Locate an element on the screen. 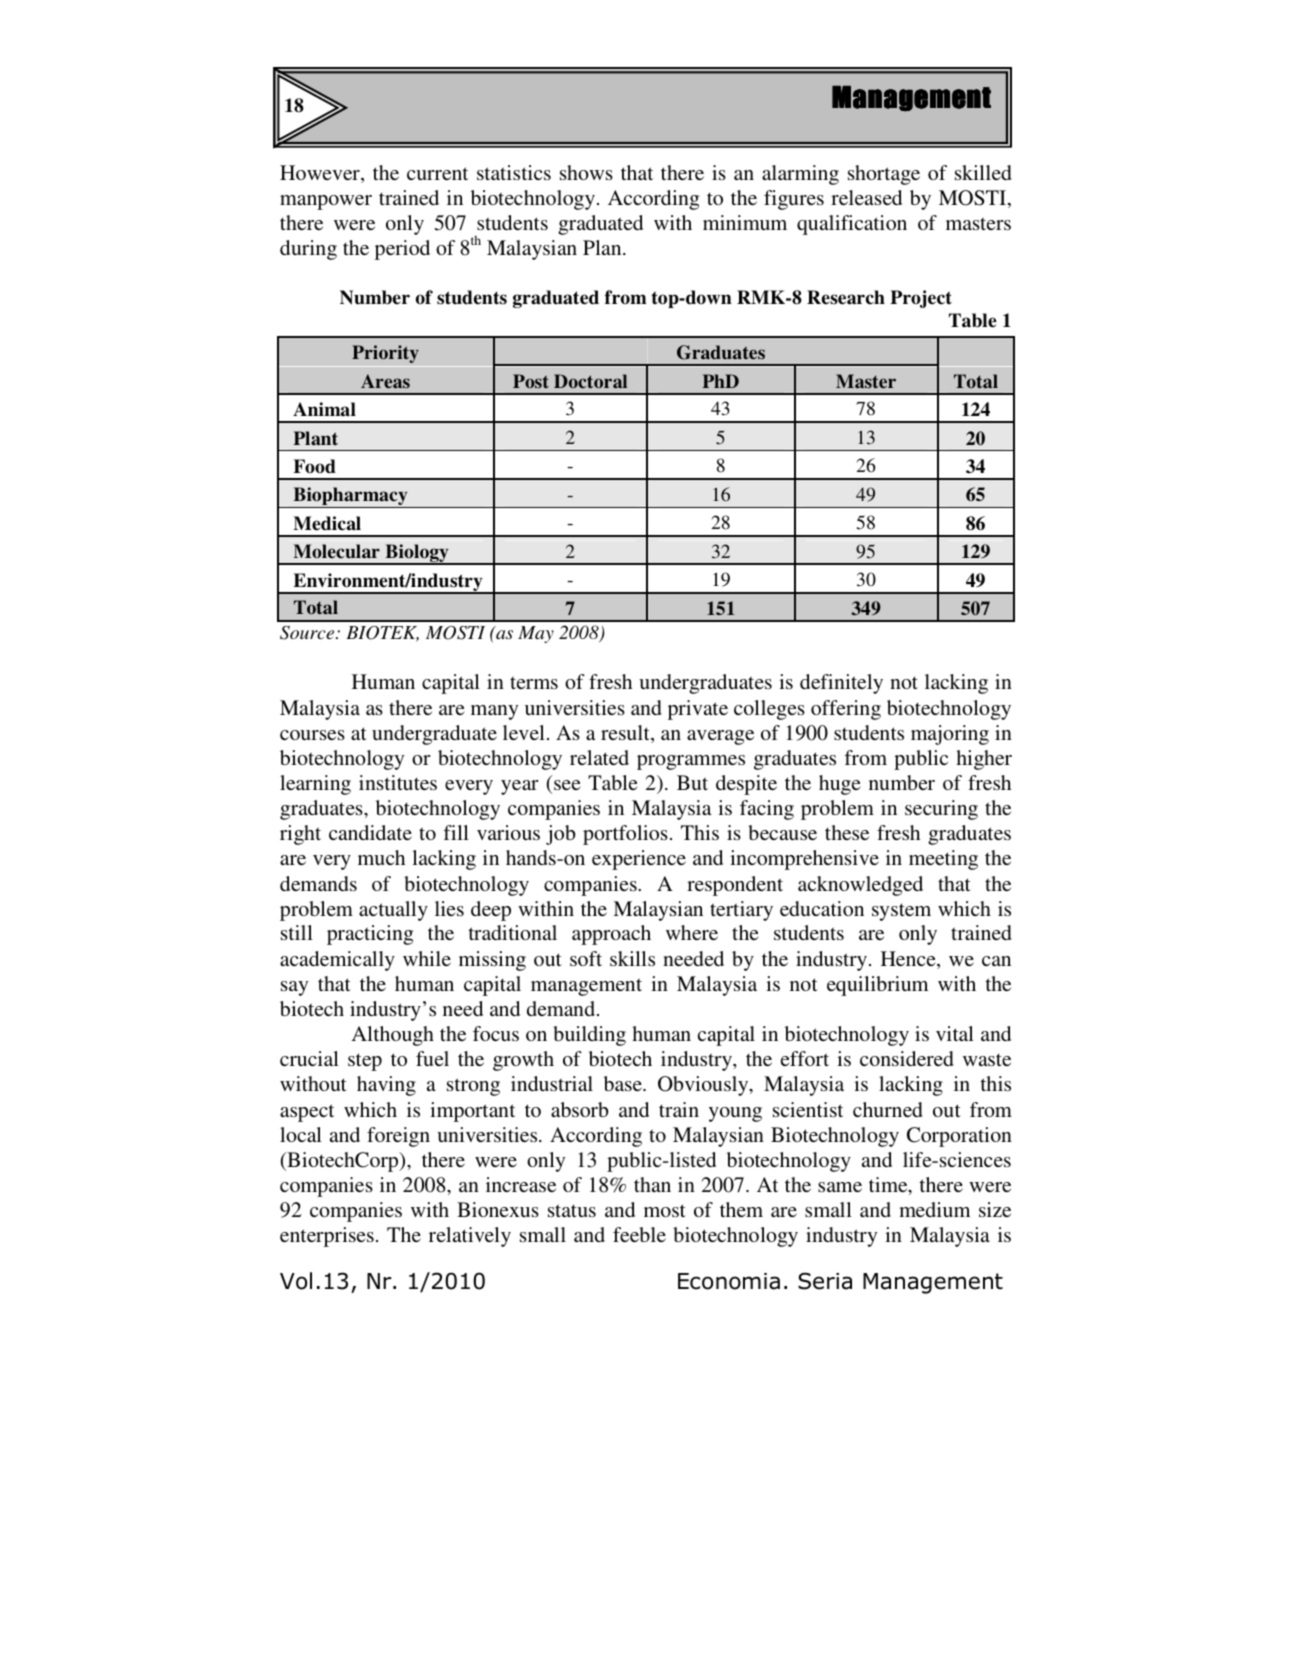  May is located at coordinates (536, 634).
